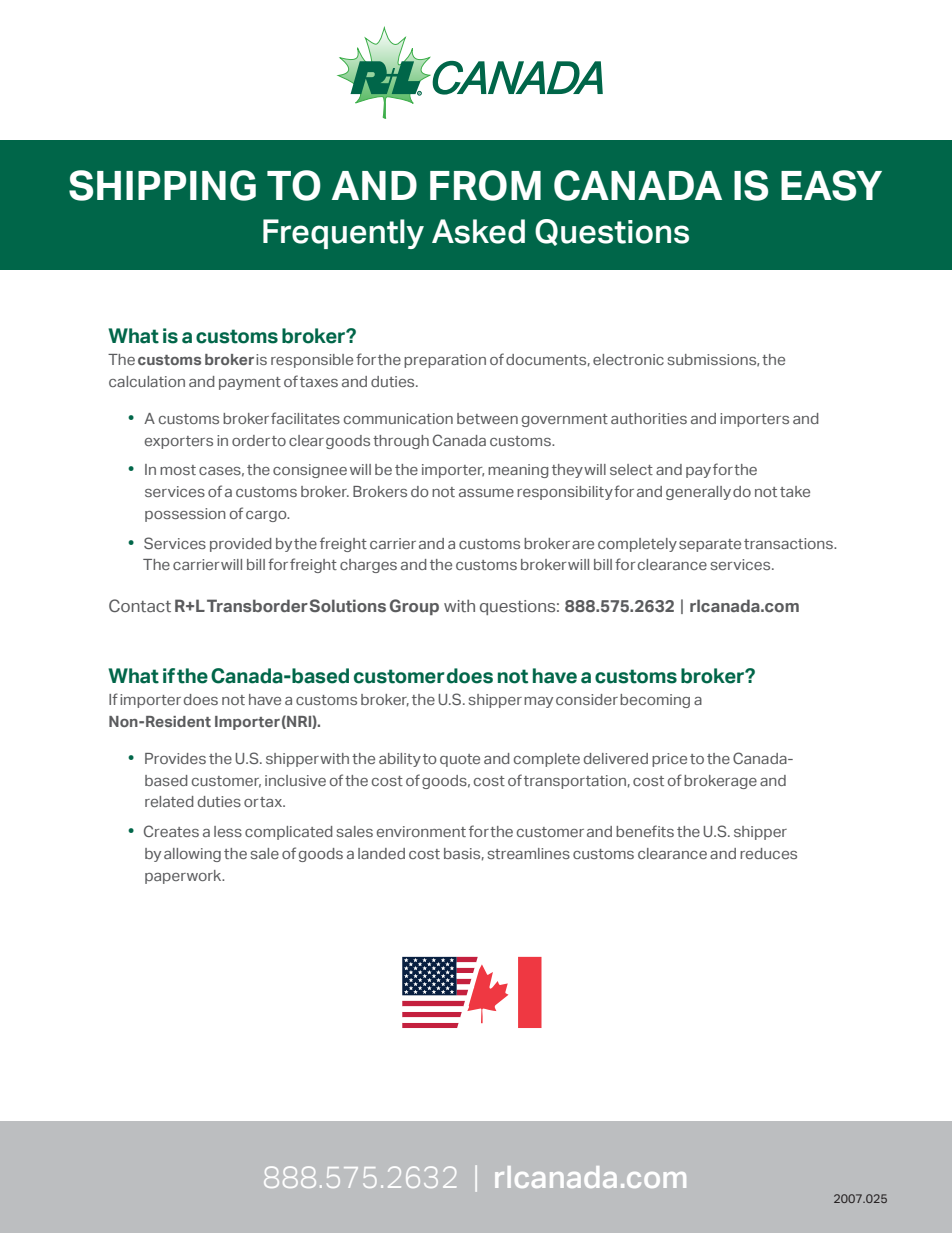 The height and width of the screenshot is (1233, 952). I want to click on exporters, so click(179, 442).
